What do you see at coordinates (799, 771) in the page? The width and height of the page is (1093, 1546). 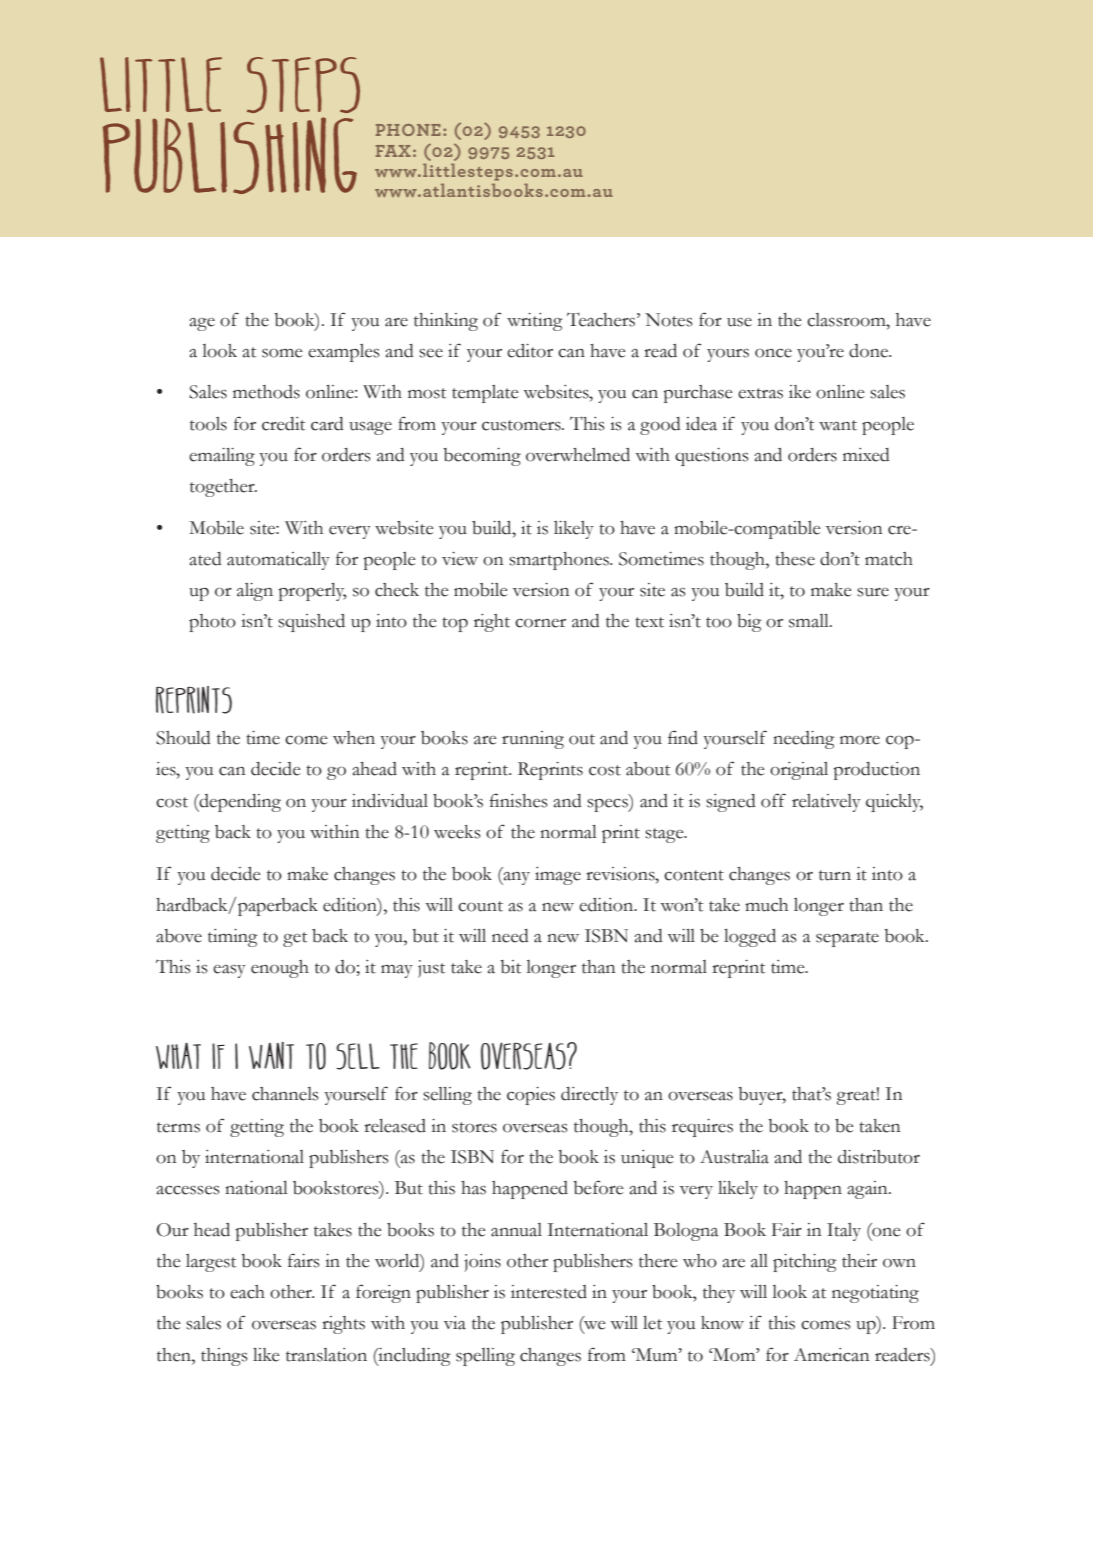 I see `original` at bounding box center [799, 771].
